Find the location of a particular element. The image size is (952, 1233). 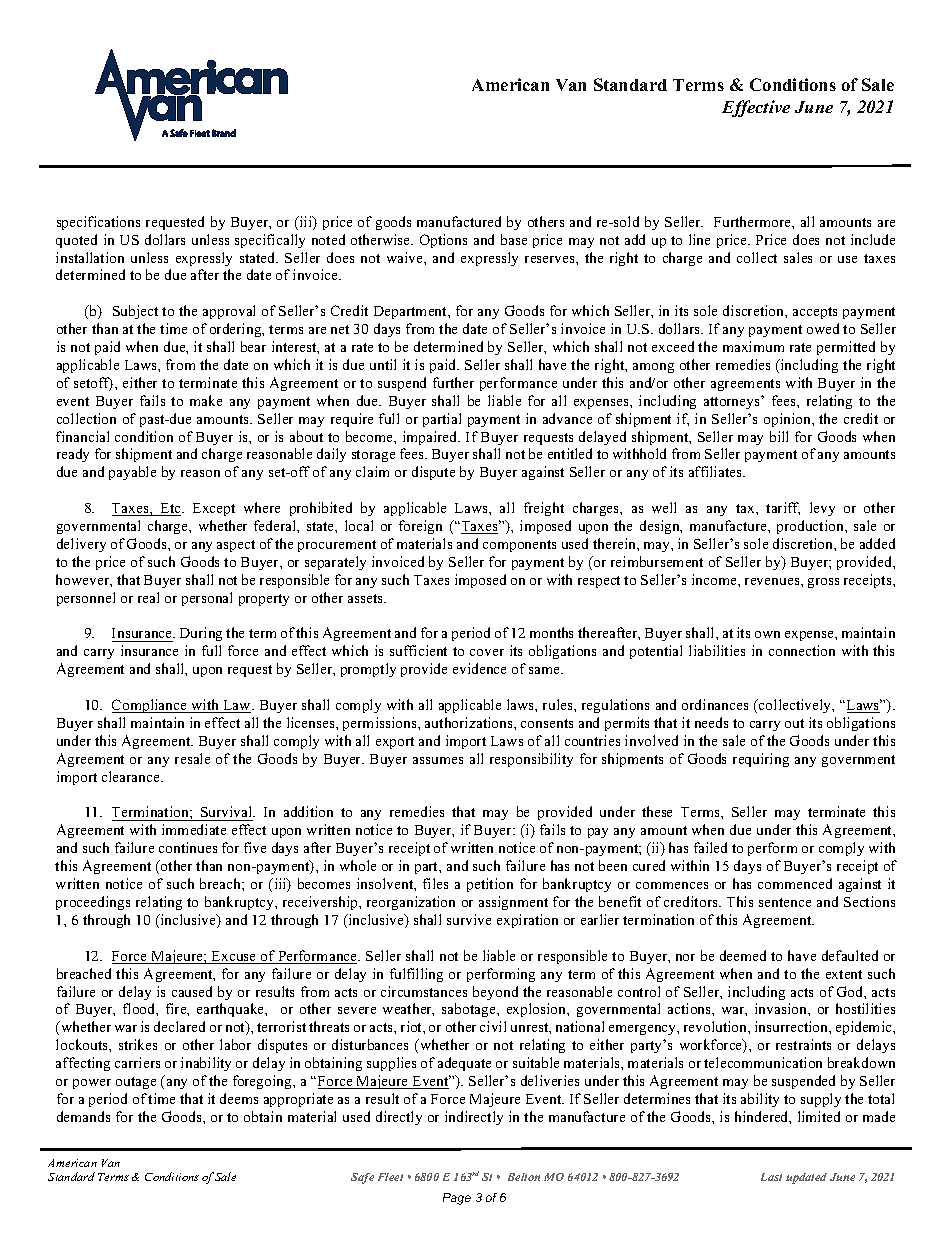

declared is located at coordinates (179, 1026).
